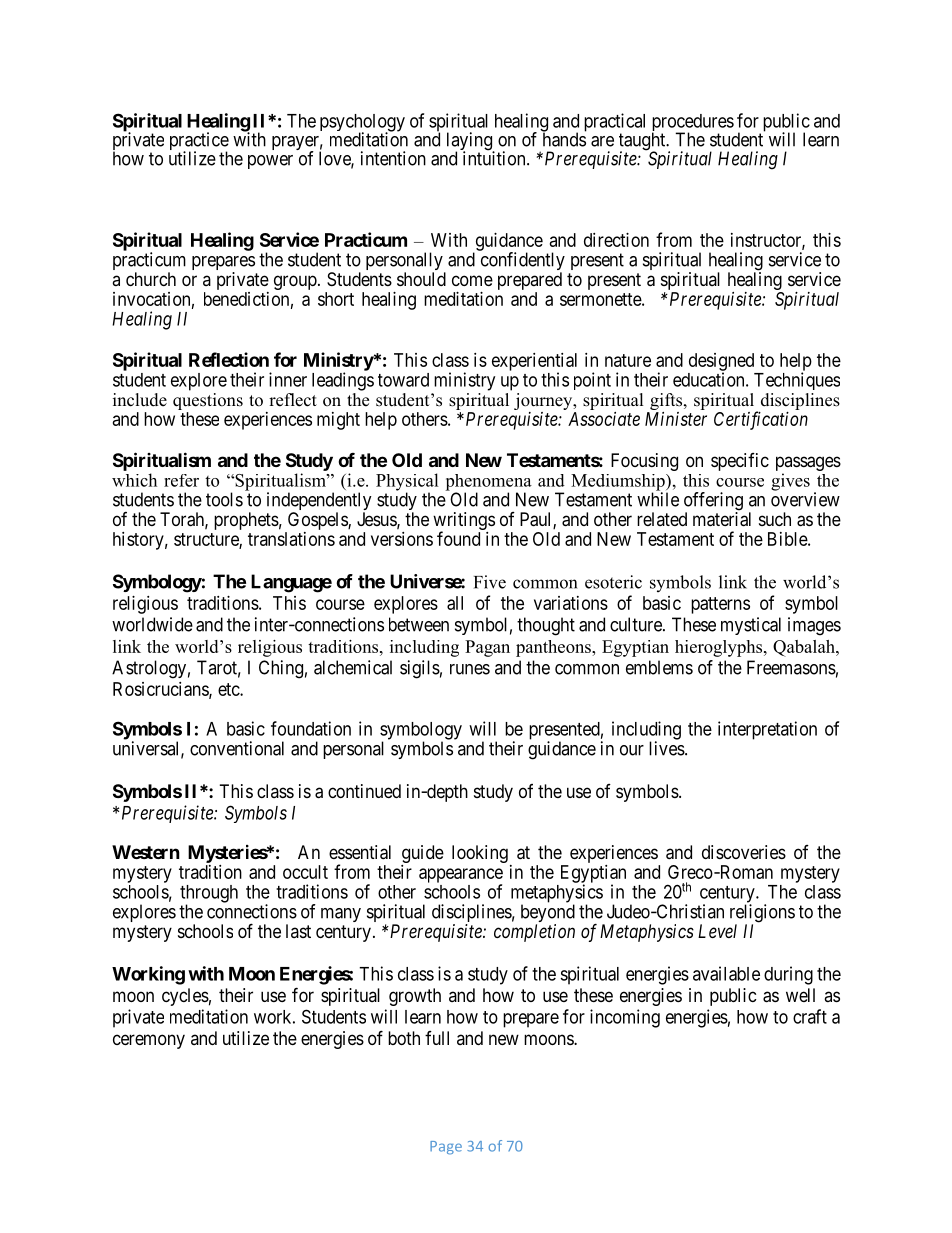  I want to click on laying, so click(471, 142).
